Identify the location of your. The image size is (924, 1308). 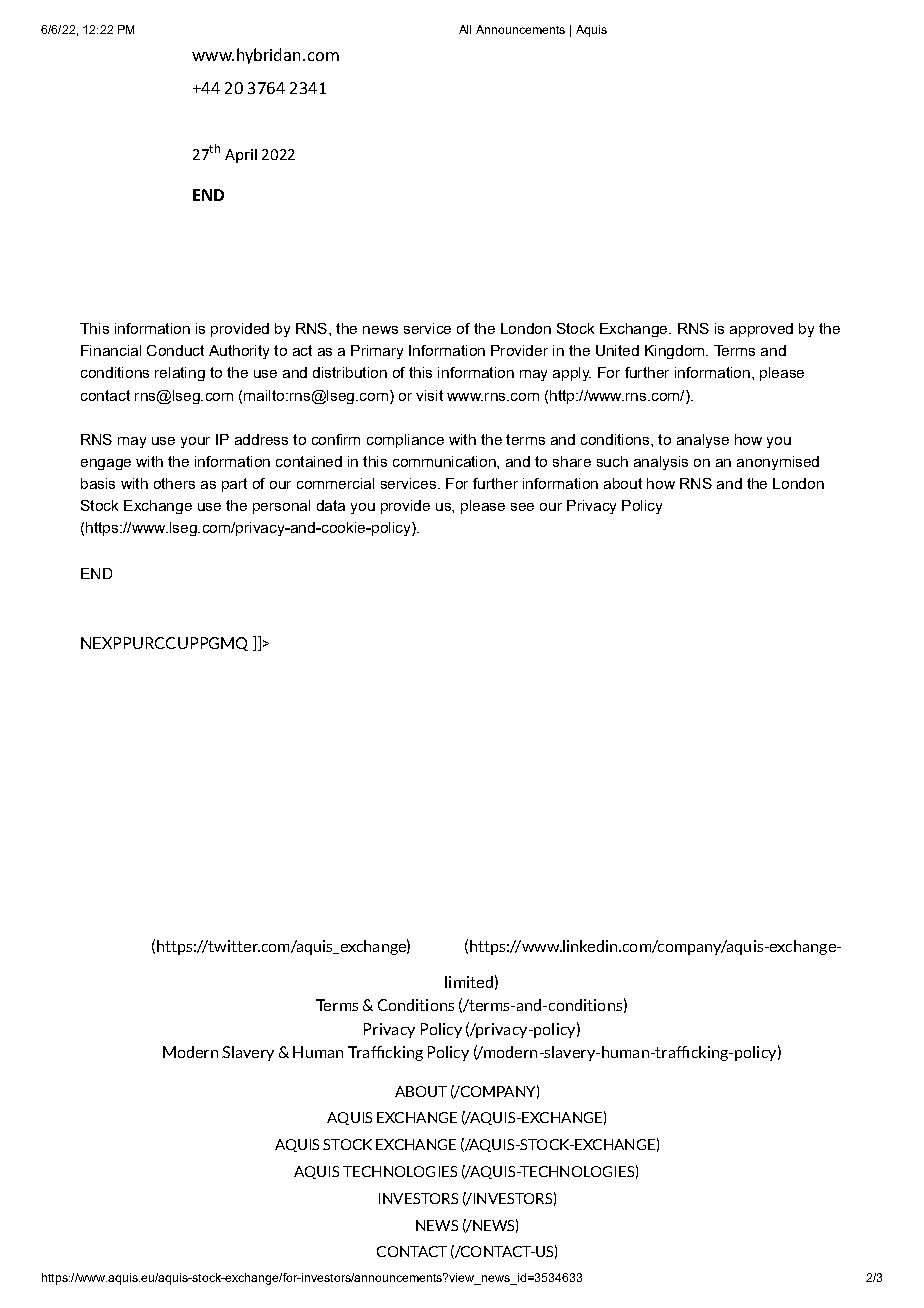
(195, 442).
